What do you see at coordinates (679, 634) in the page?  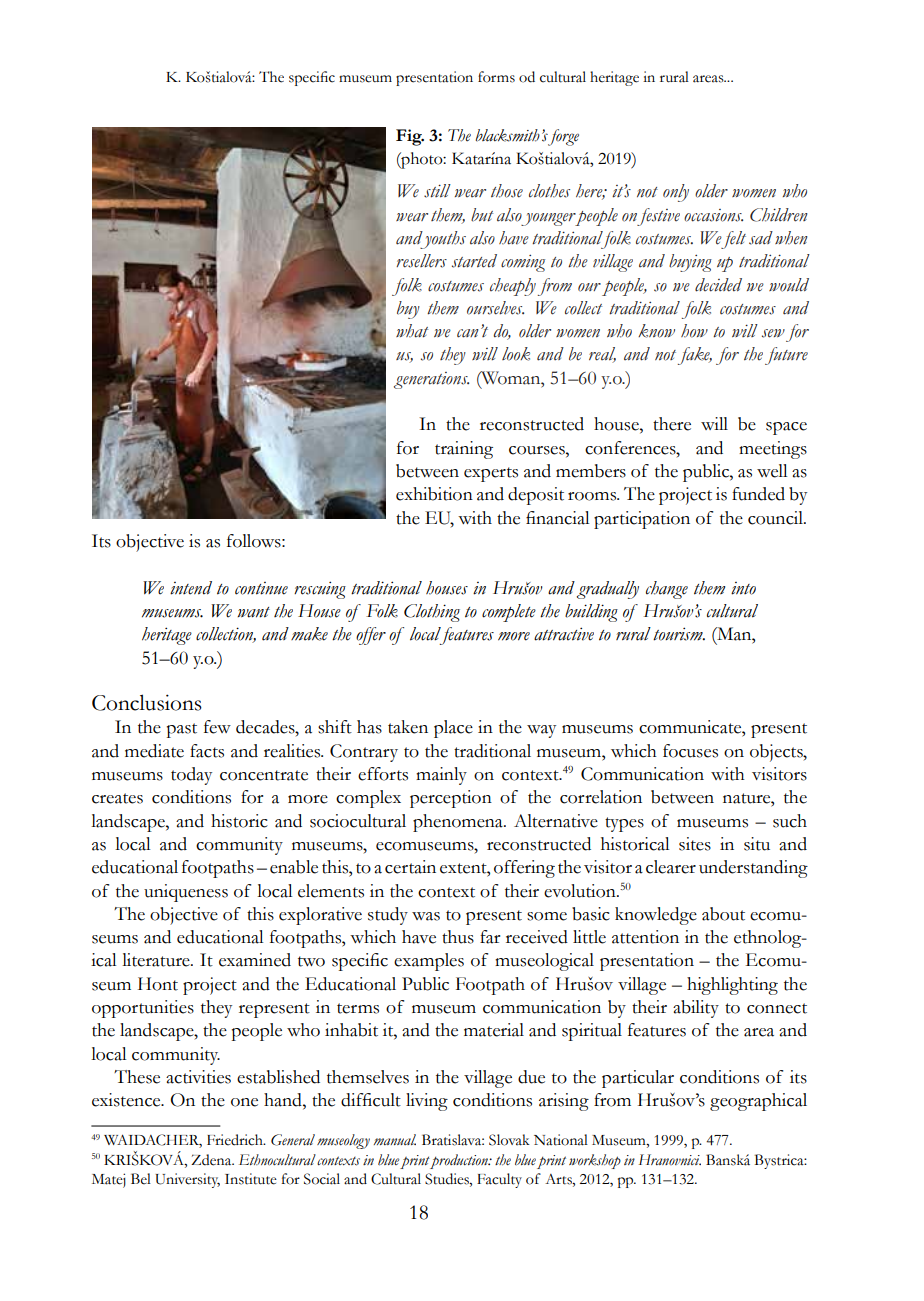 I see `tourism` at bounding box center [679, 634].
